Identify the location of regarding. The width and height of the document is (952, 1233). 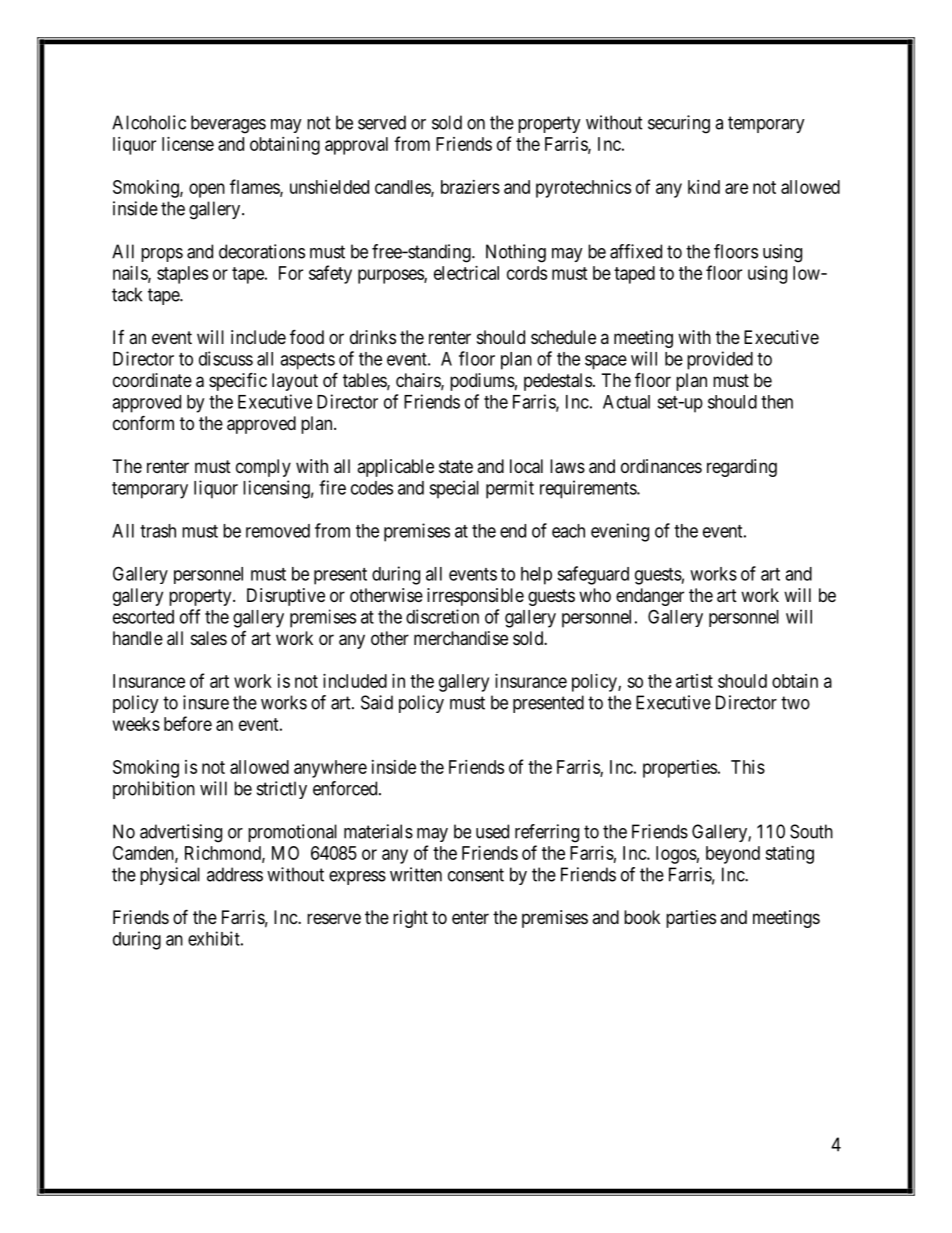
(742, 468).
